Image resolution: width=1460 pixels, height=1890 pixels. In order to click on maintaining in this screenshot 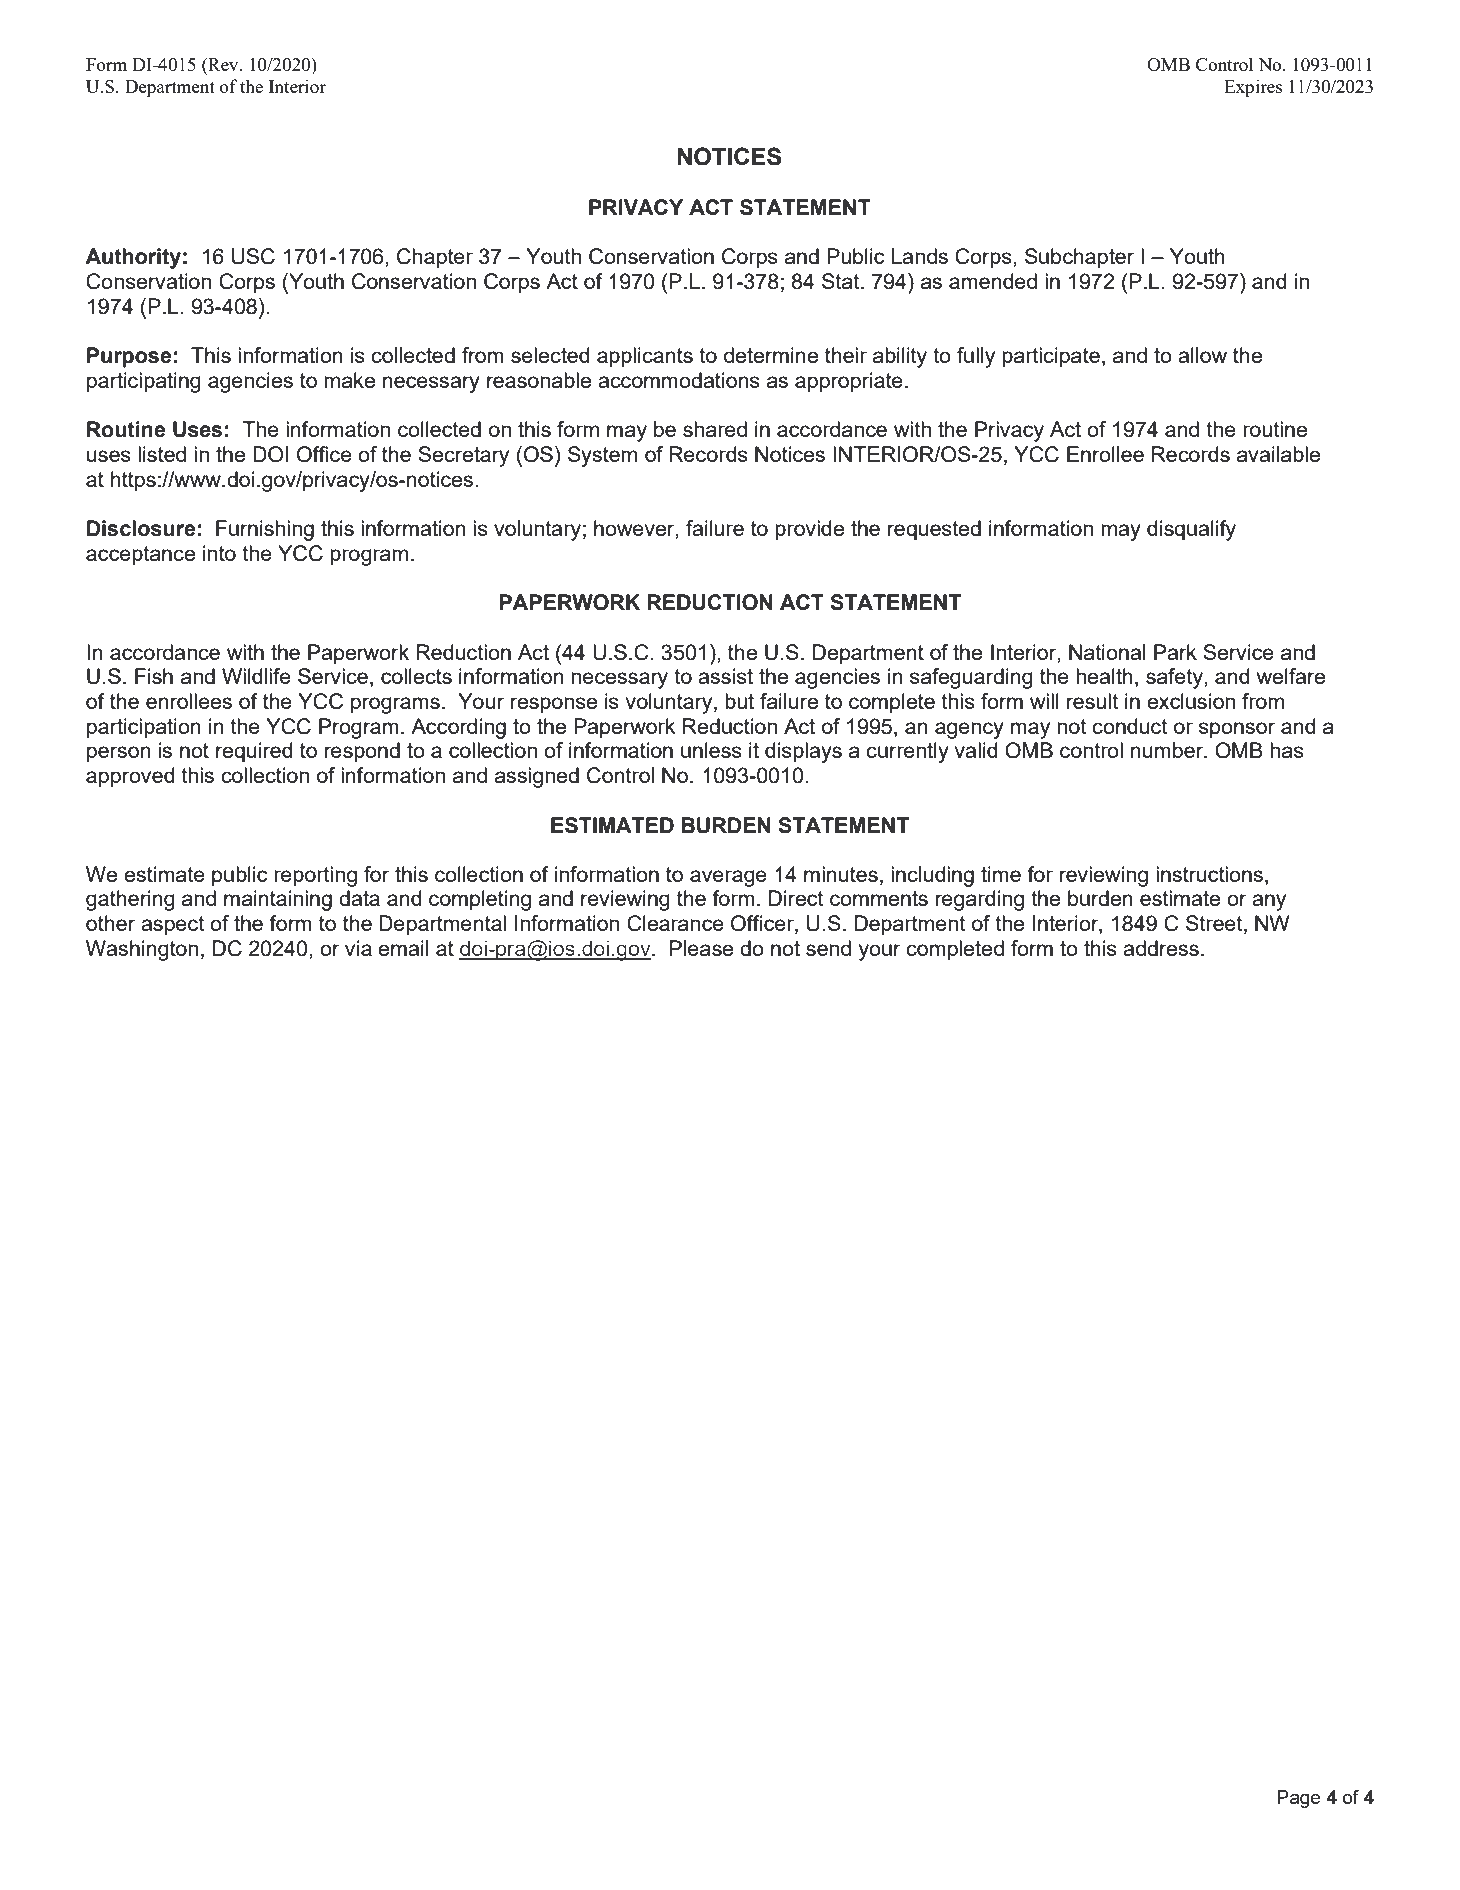, I will do `click(278, 900)`.
